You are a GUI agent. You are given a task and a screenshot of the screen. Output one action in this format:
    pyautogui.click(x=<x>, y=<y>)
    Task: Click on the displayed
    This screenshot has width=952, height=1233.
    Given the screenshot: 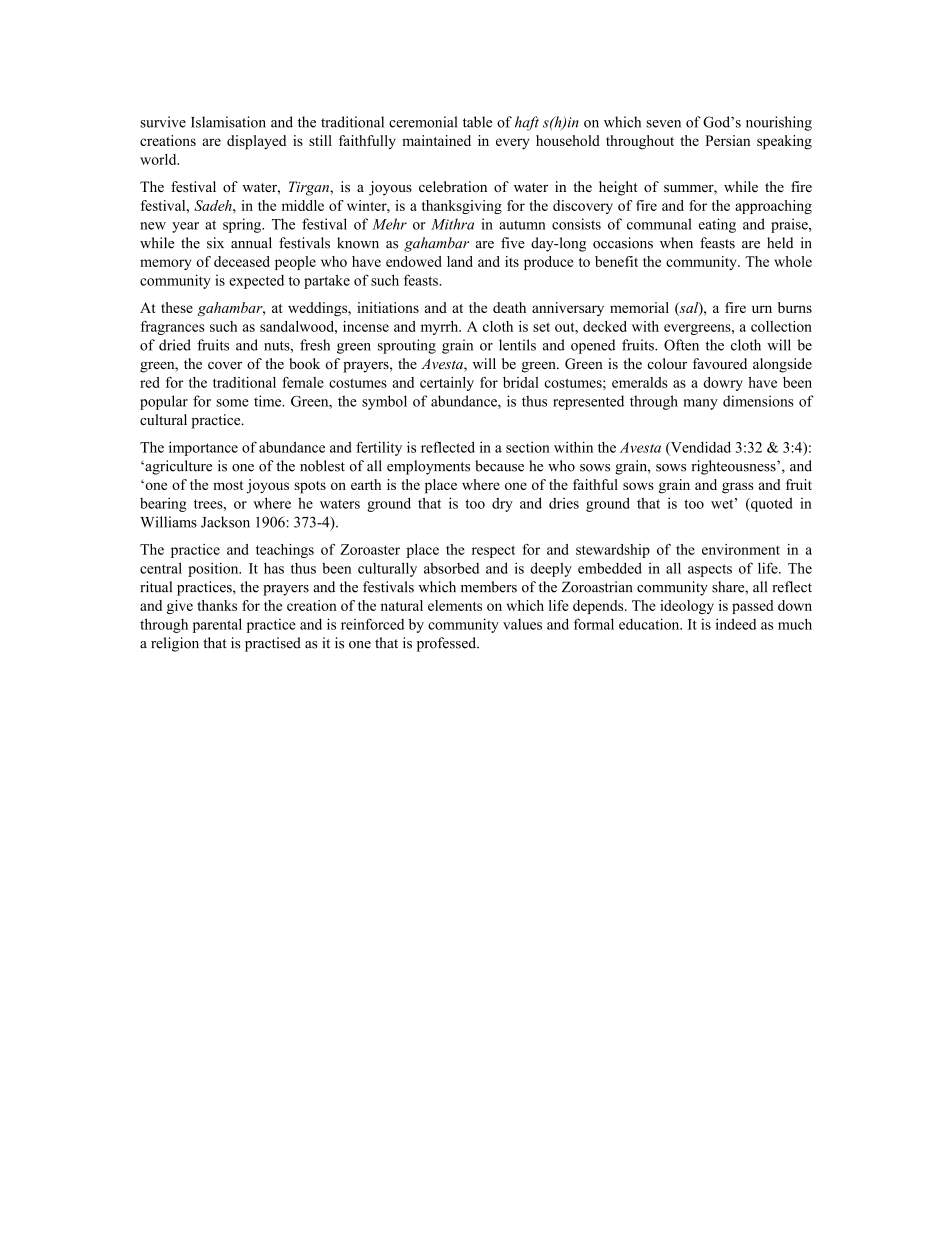 What is the action you would take?
    pyautogui.click(x=256, y=142)
